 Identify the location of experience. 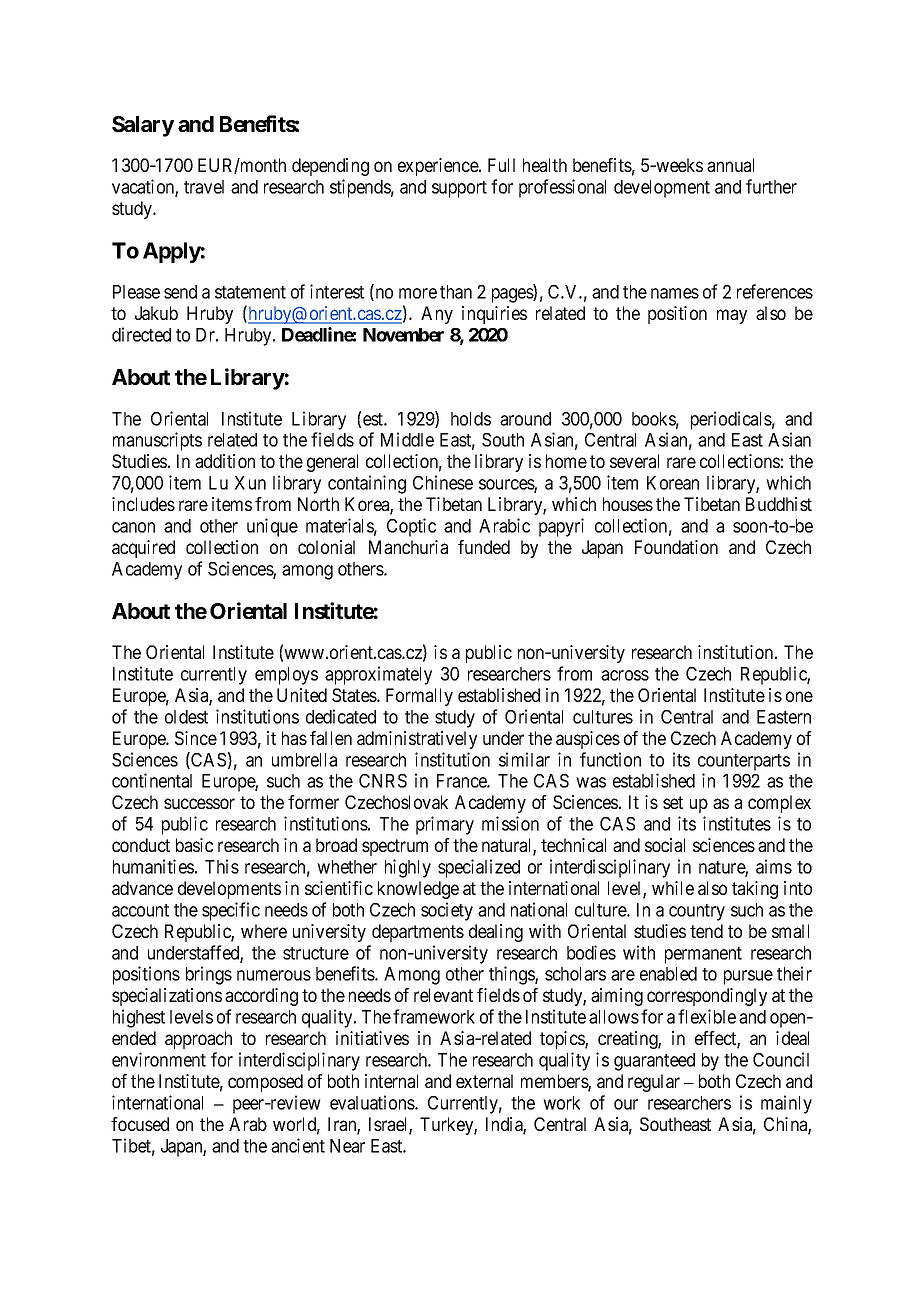
(439, 167).
